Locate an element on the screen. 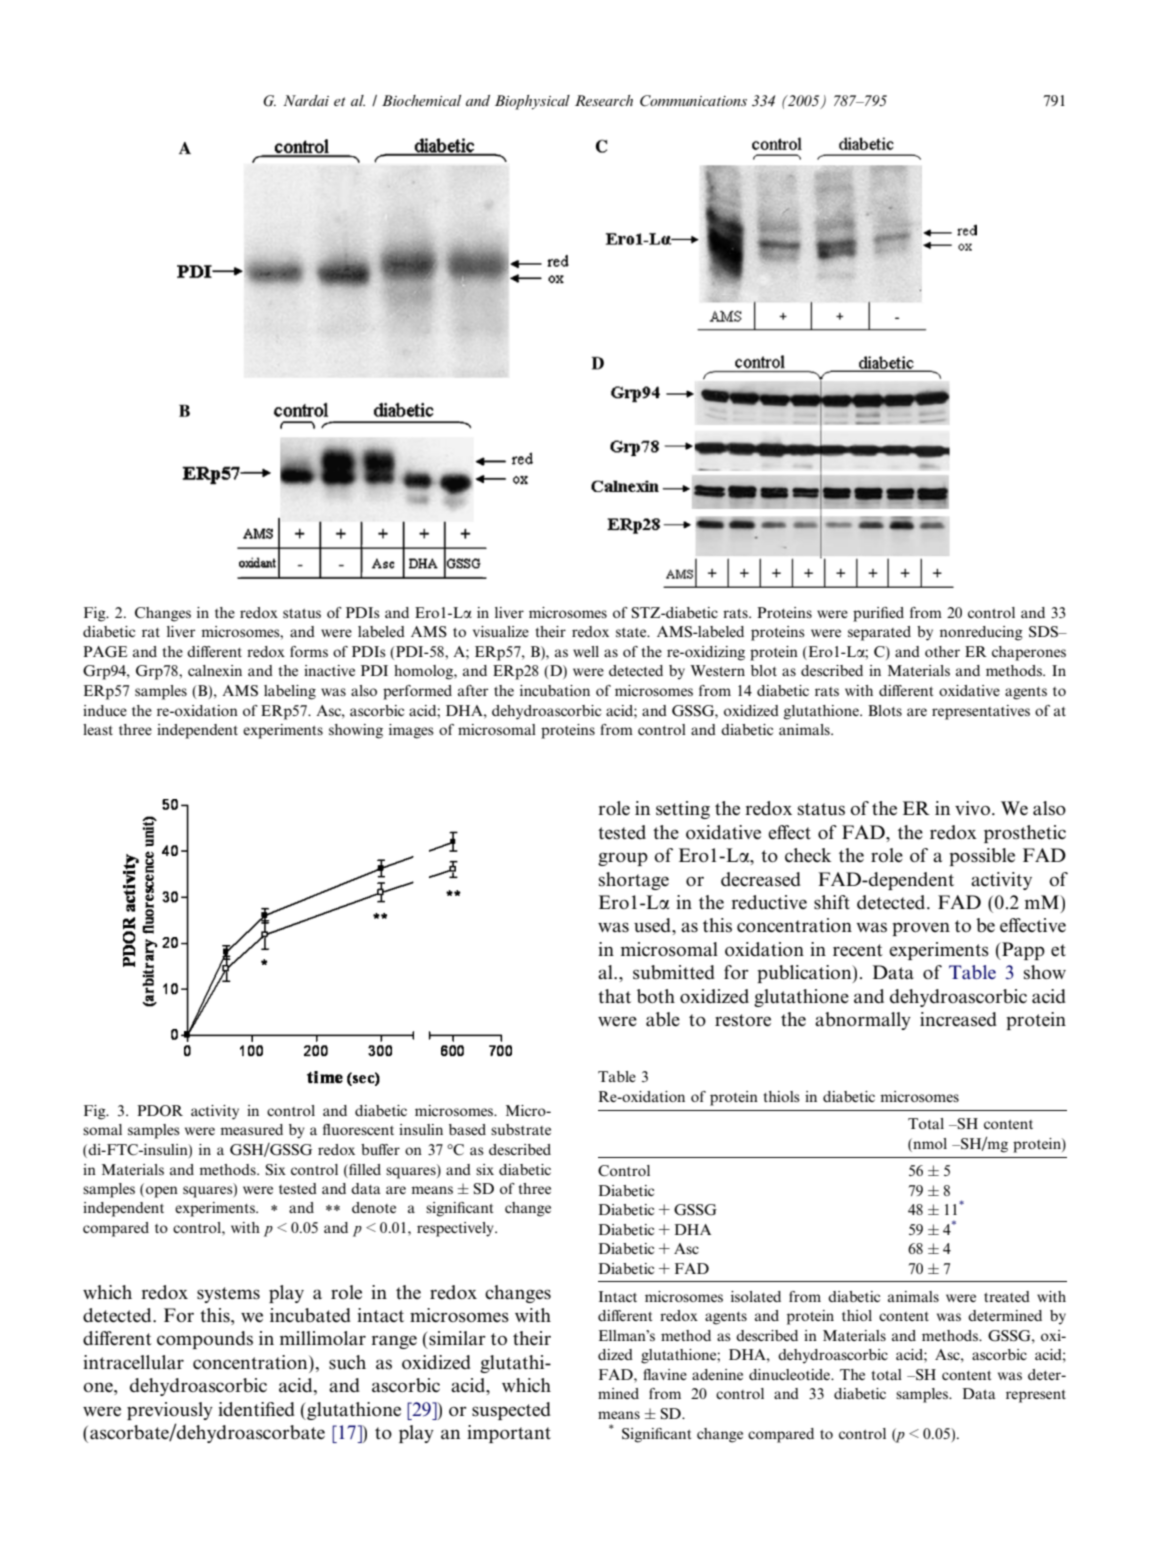 The image size is (1165, 1555). vivo is located at coordinates (972, 808).
